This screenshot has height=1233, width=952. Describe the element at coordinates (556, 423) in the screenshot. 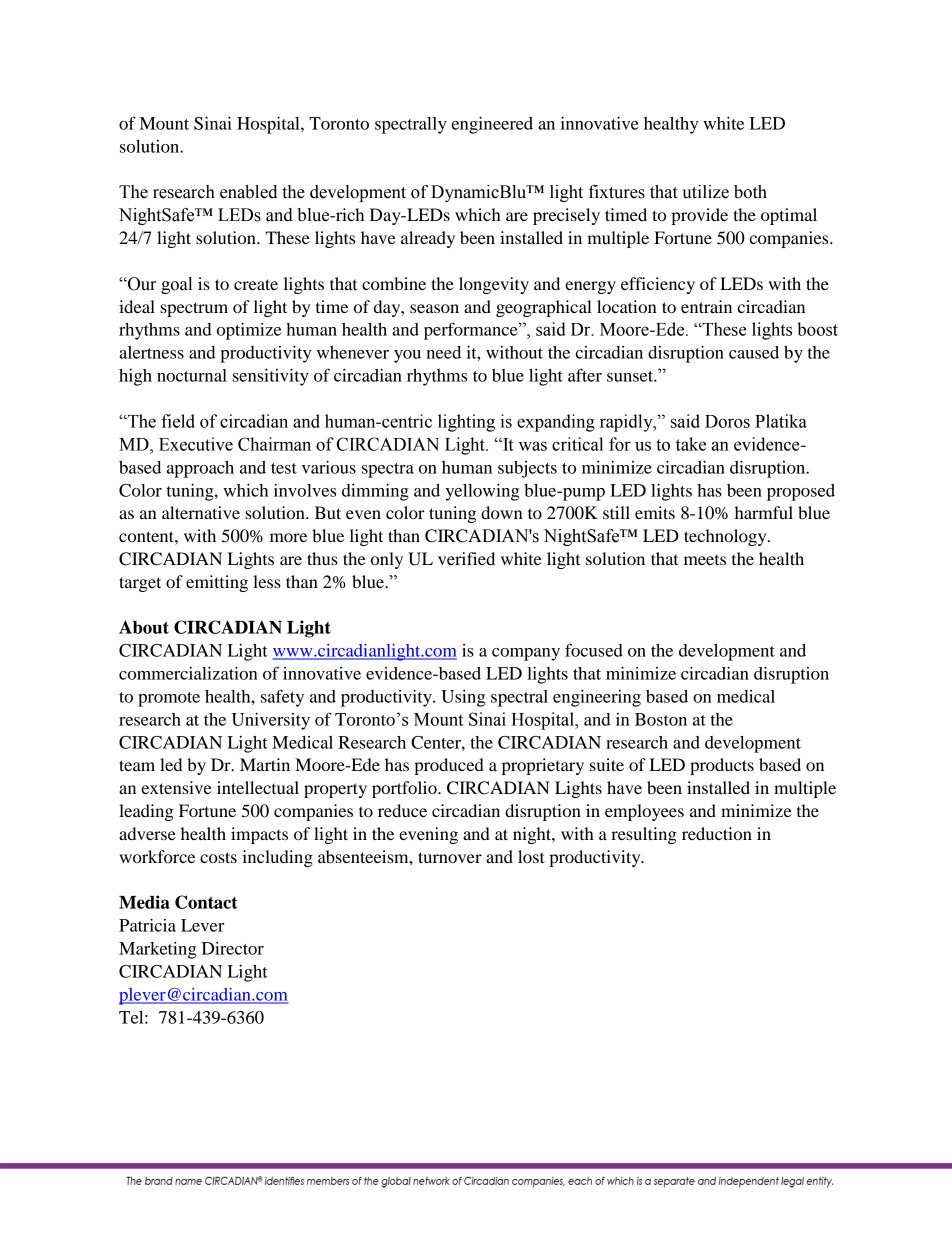

I see `expanding` at that location.
